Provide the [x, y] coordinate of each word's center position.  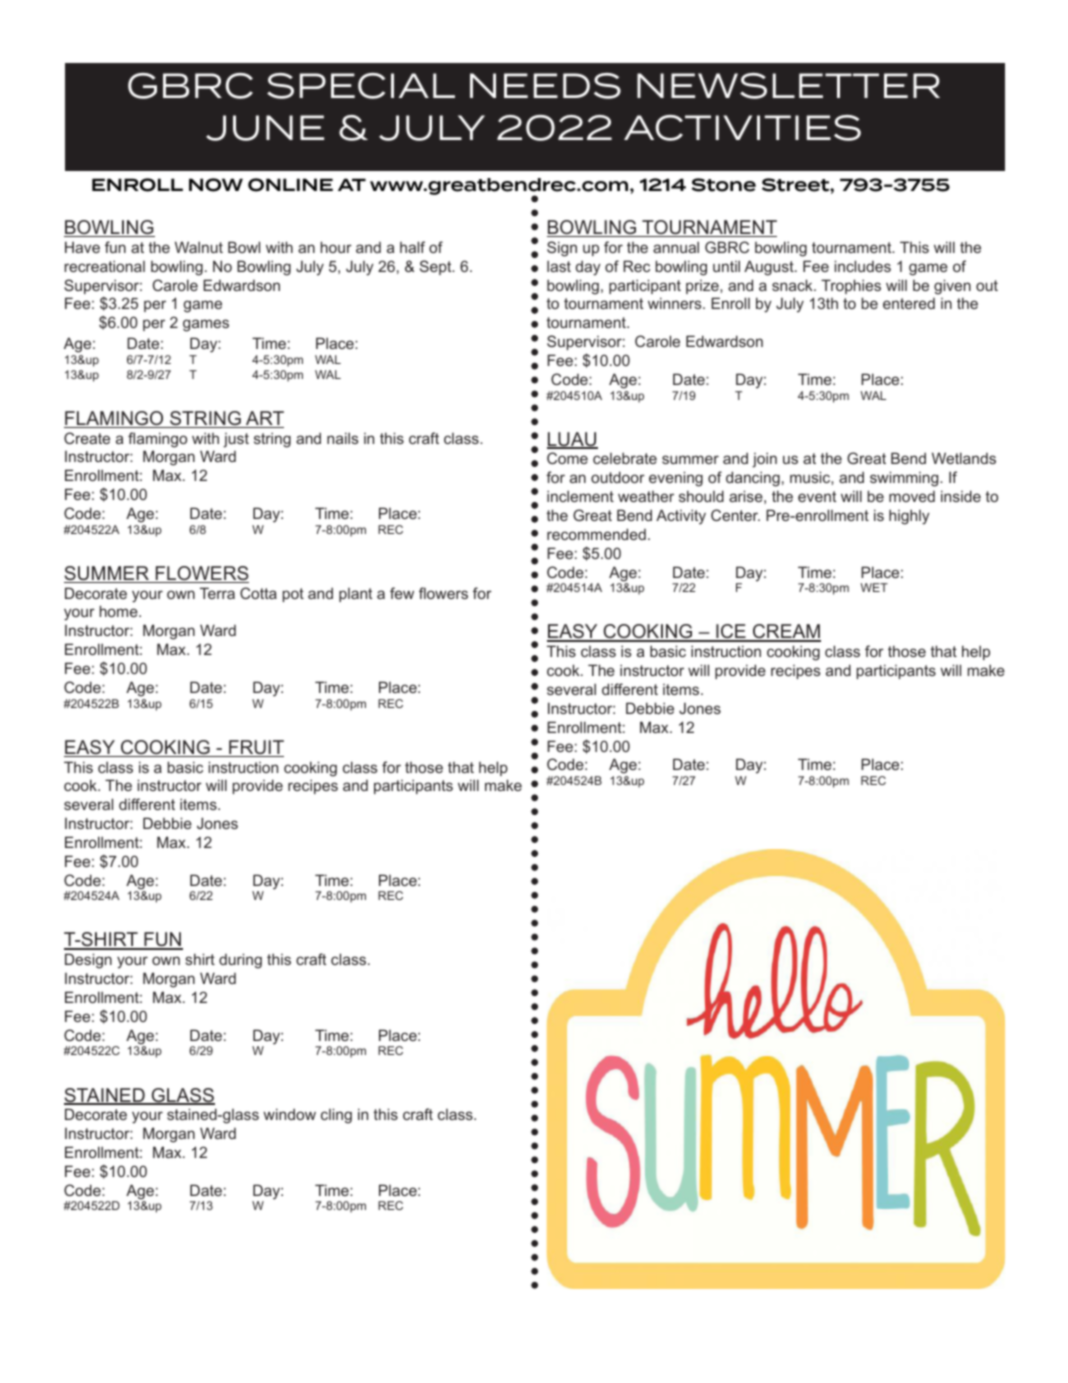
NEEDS [545, 86]
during [240, 961]
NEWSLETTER [788, 86]
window [289, 1114]
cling [336, 1116]
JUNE [265, 128]
